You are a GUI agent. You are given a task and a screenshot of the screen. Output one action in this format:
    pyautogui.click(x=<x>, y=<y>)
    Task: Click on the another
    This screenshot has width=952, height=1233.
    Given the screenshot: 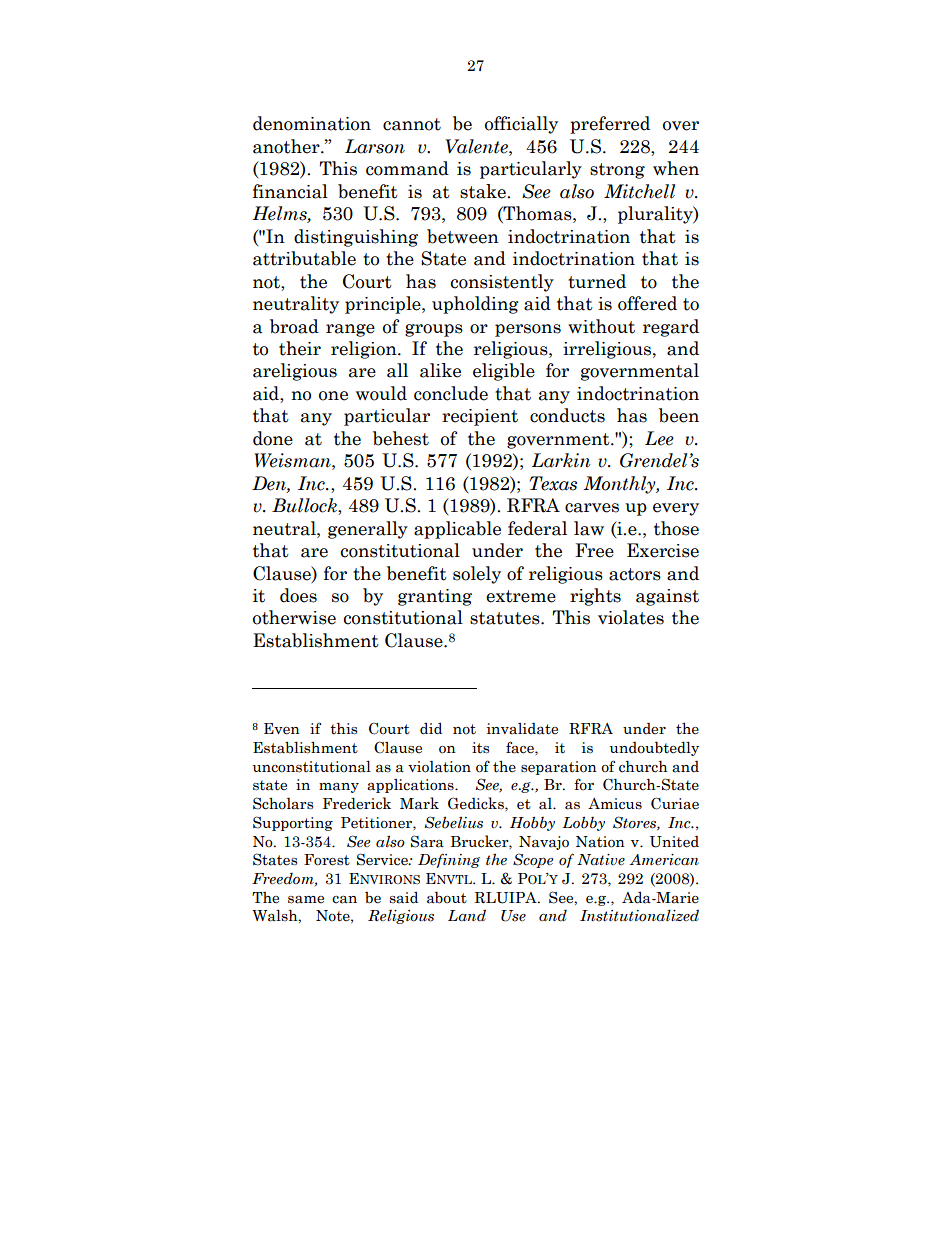 What is the action you would take?
    pyautogui.click(x=287, y=146)
